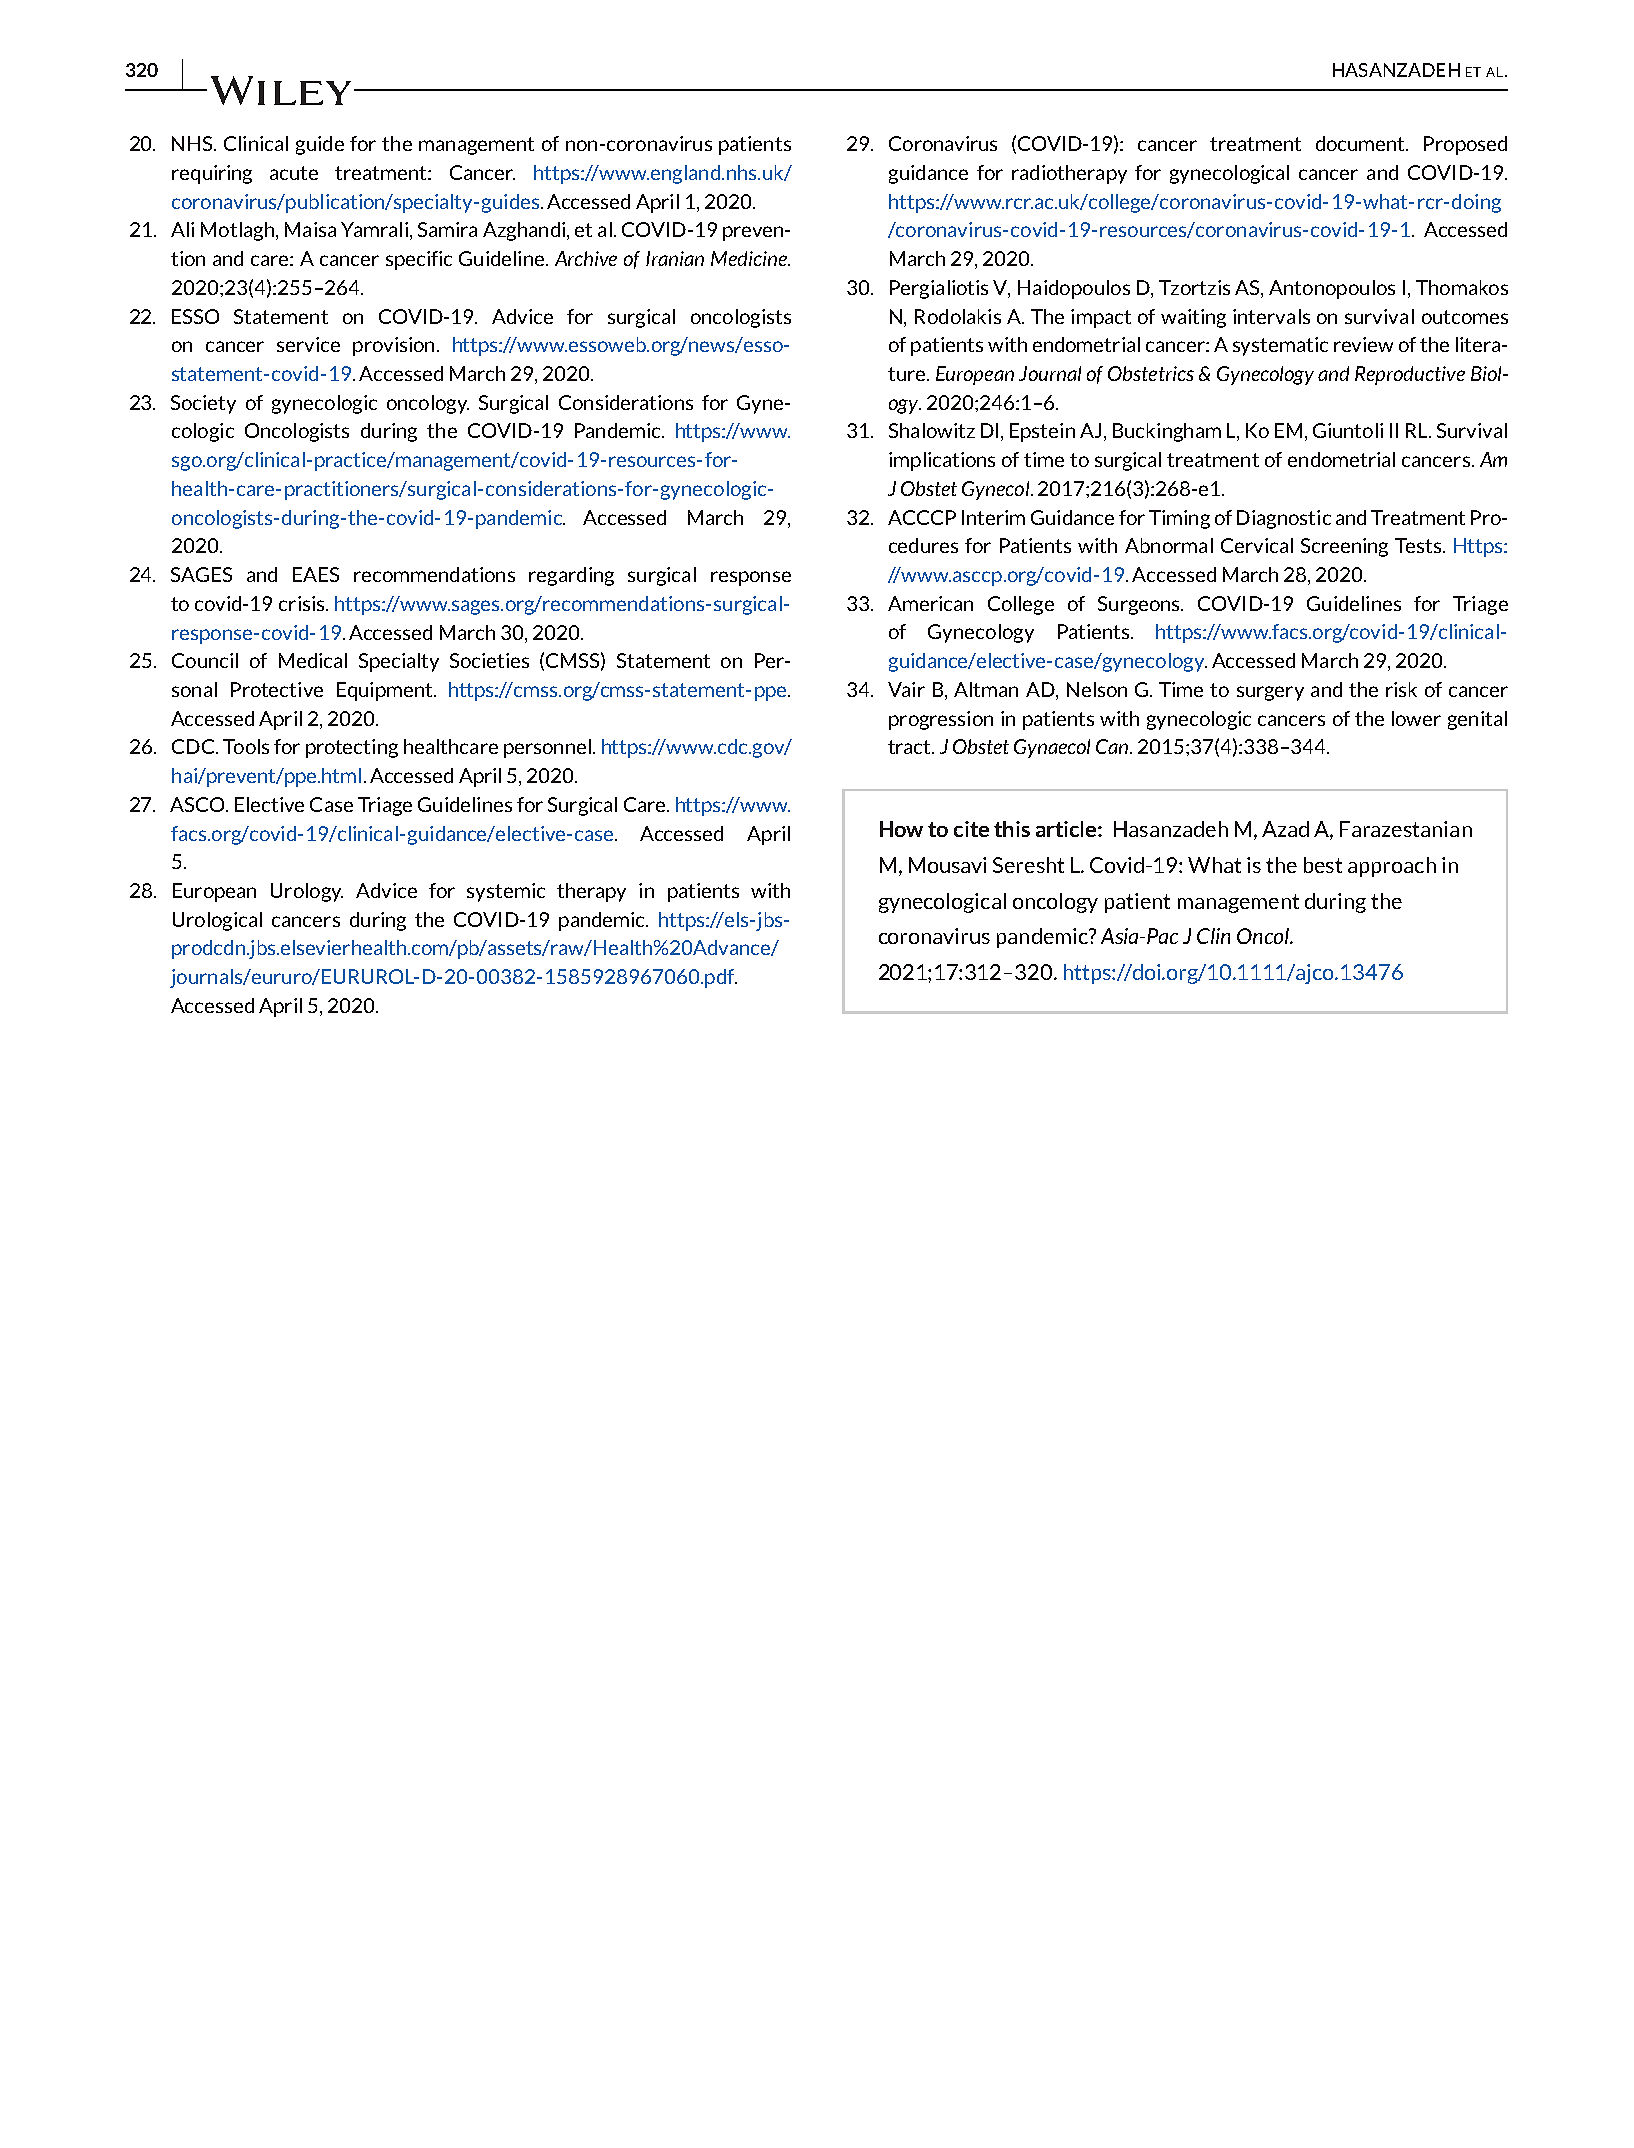  I want to click on Medicine, so click(750, 258).
